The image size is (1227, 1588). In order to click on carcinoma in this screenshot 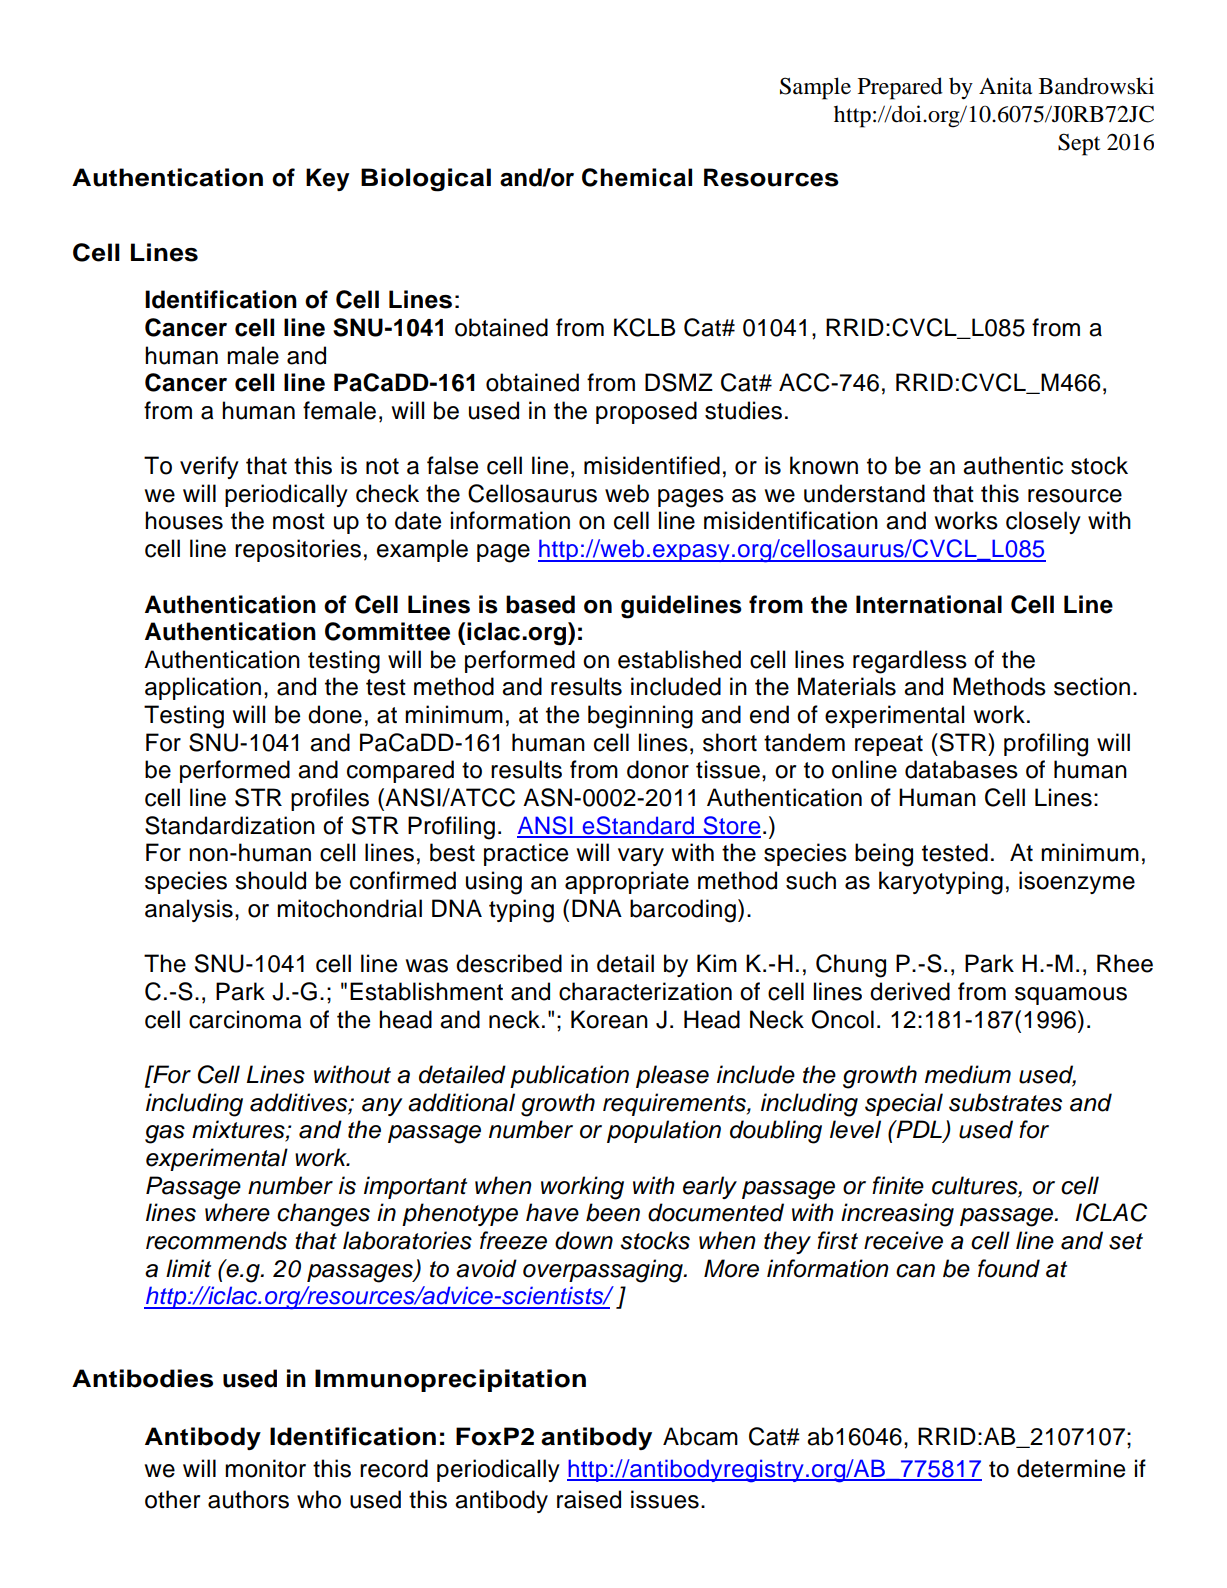, I will do `click(245, 1019)`.
